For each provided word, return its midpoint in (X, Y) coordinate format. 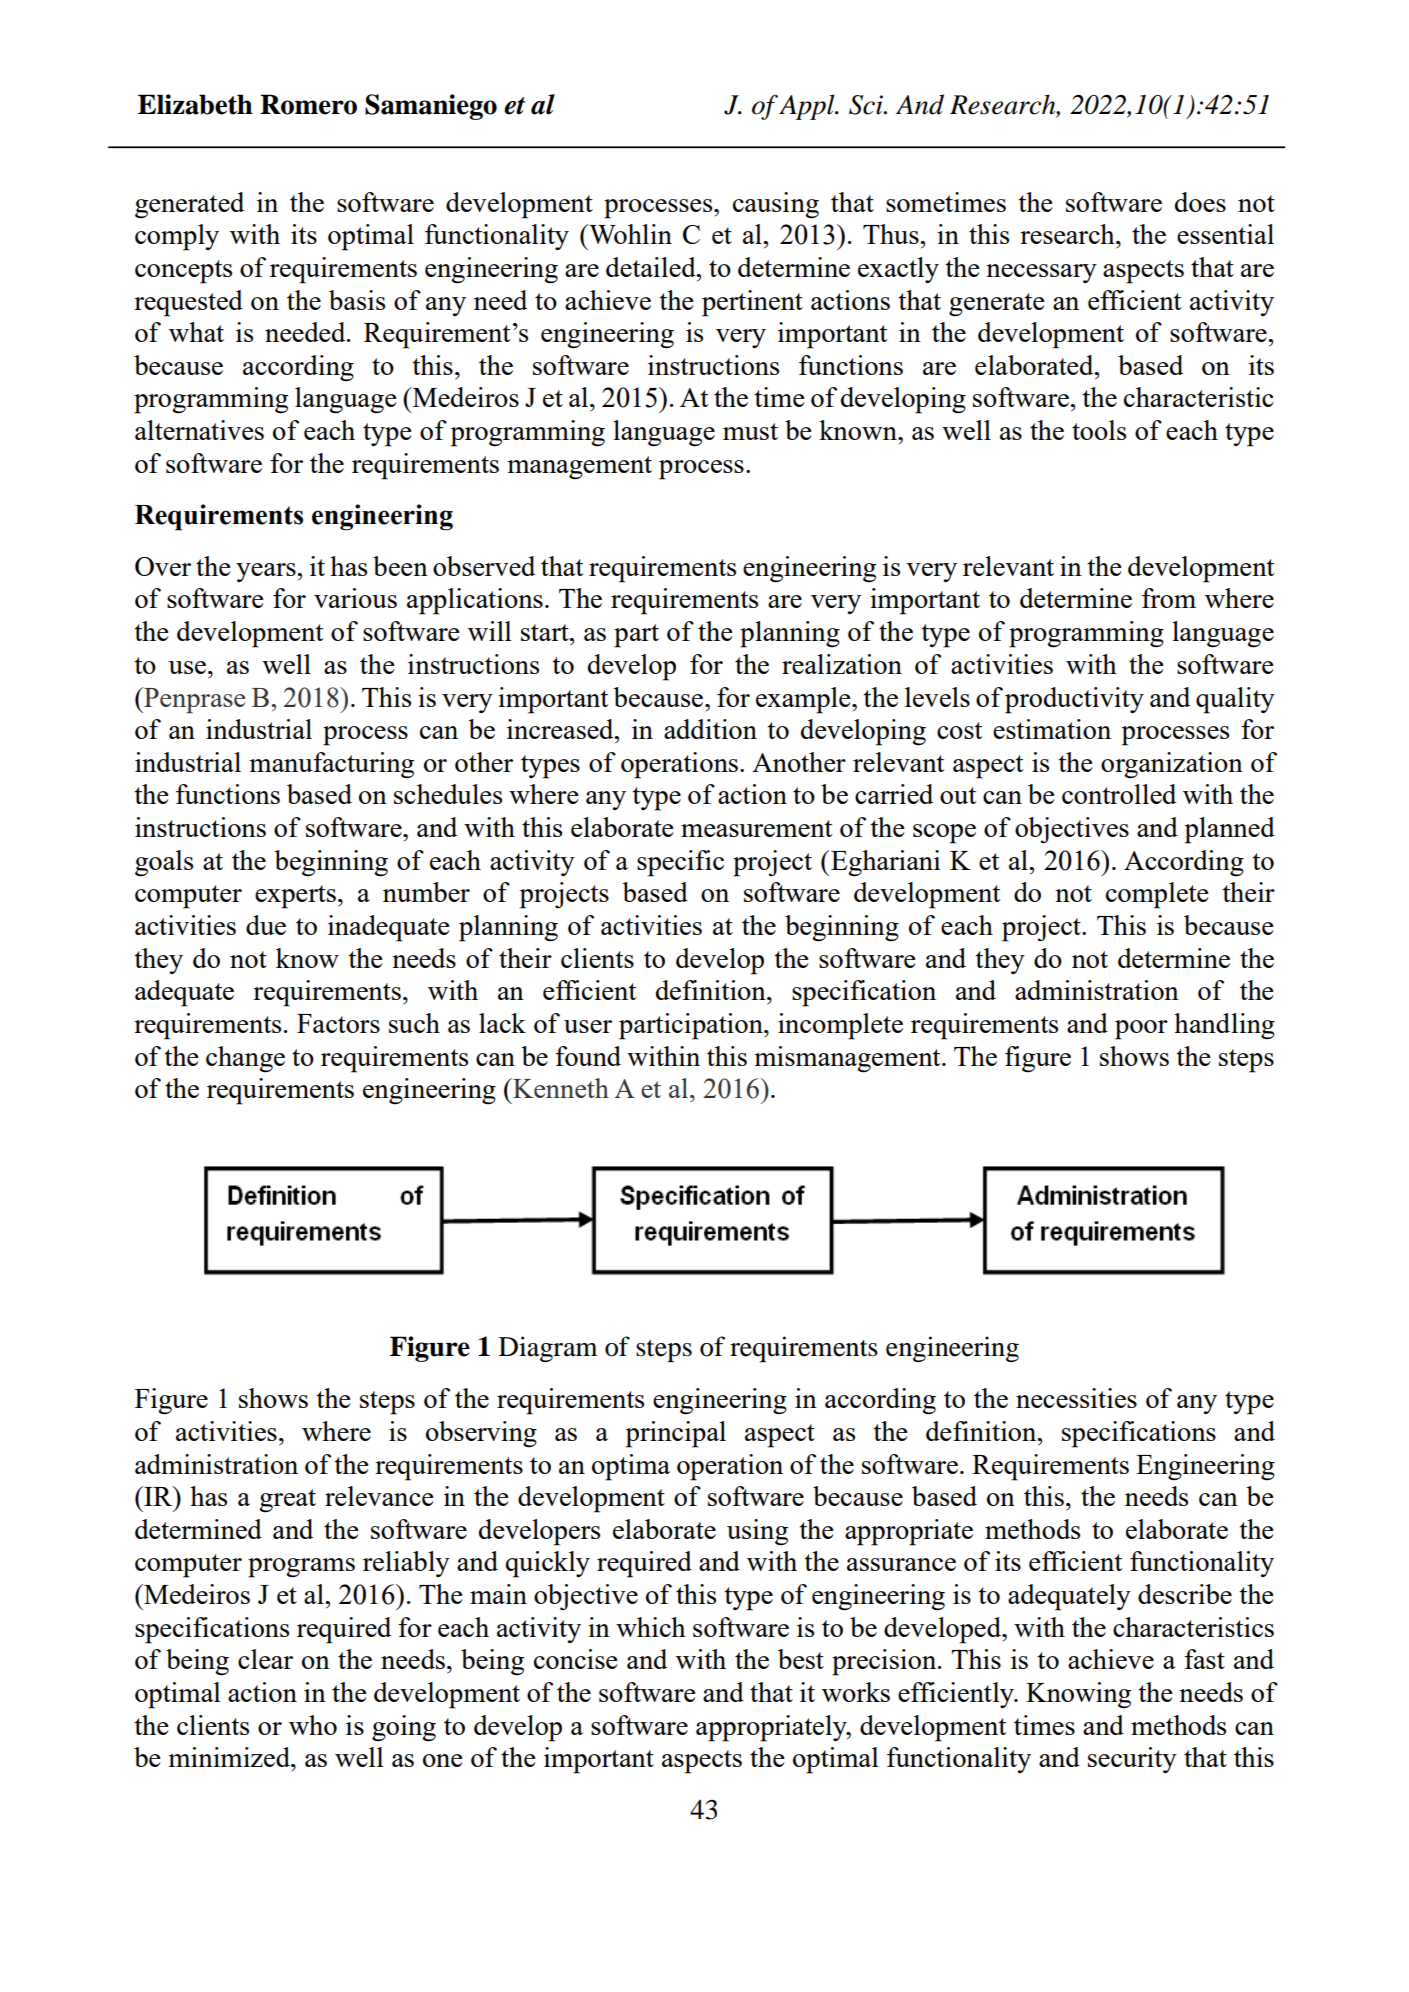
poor (1141, 1030)
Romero (308, 104)
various (355, 598)
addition (710, 729)
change (245, 1059)
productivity (1074, 700)
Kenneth (560, 1088)
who (313, 1725)
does (1200, 202)
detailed (652, 267)
